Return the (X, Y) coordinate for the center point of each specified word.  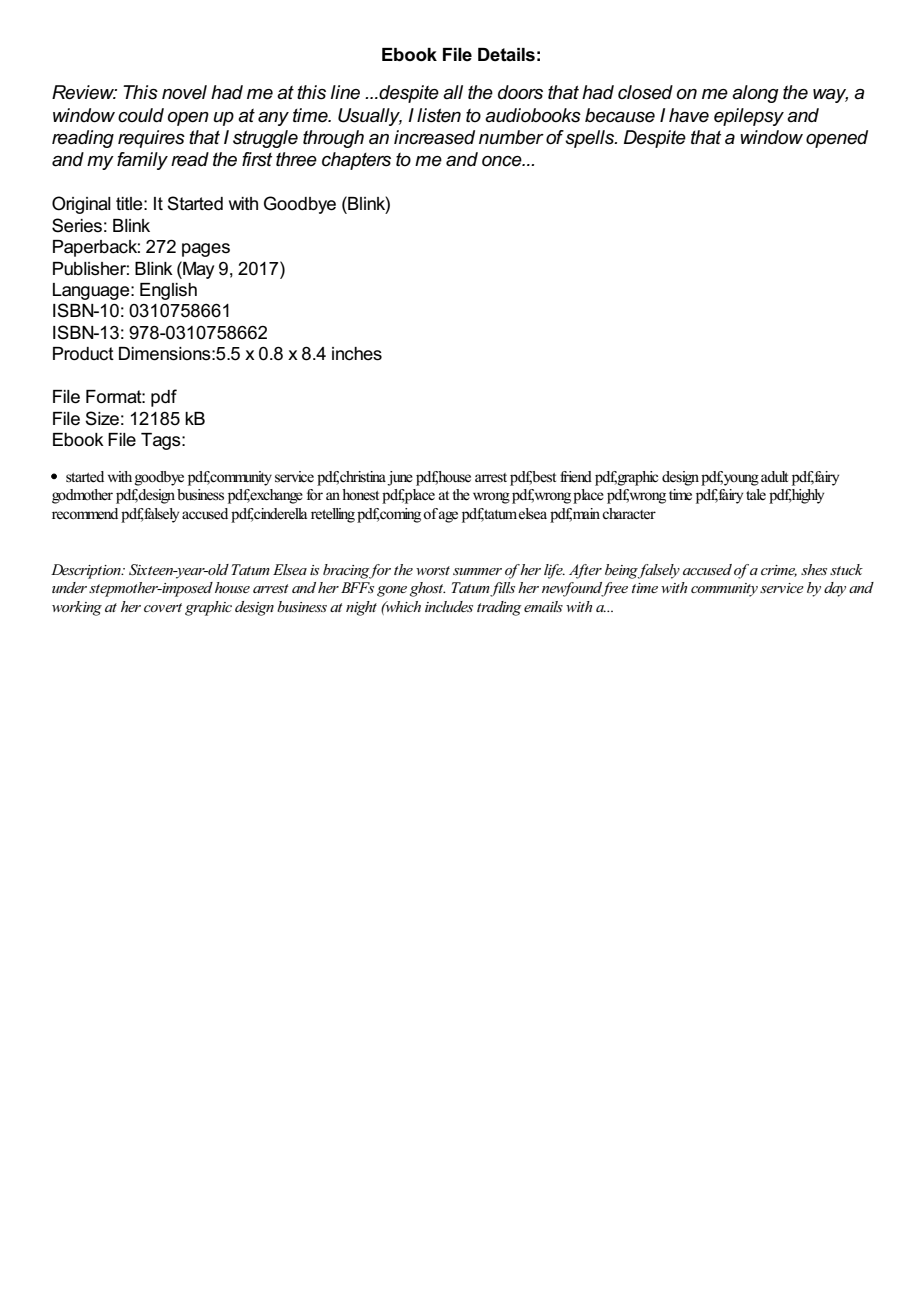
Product (83, 354)
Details (506, 55)
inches (357, 354)
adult (774, 476)
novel (184, 92)
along (755, 94)
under (69, 587)
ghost (427, 589)
